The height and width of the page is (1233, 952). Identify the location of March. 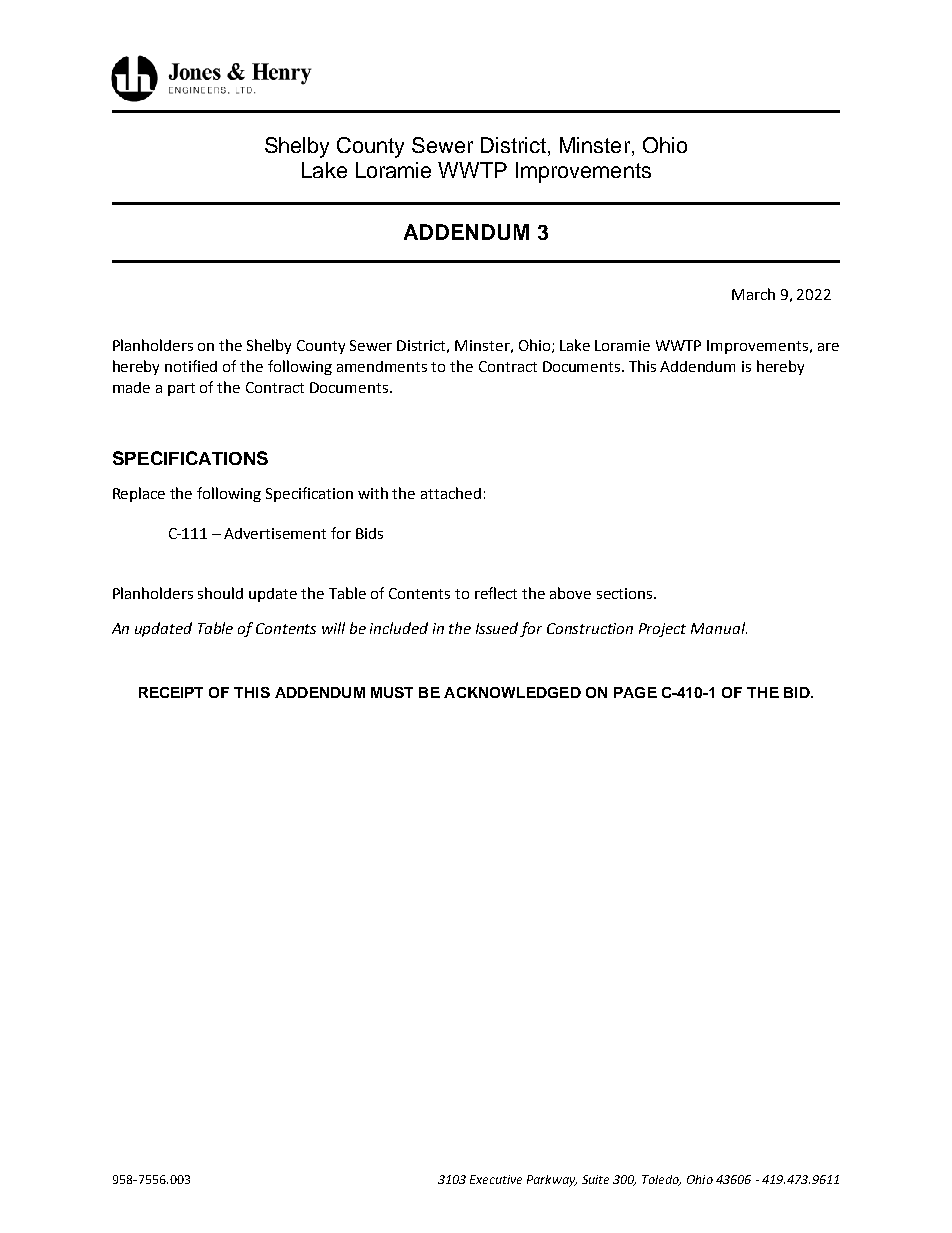
(753, 294).
